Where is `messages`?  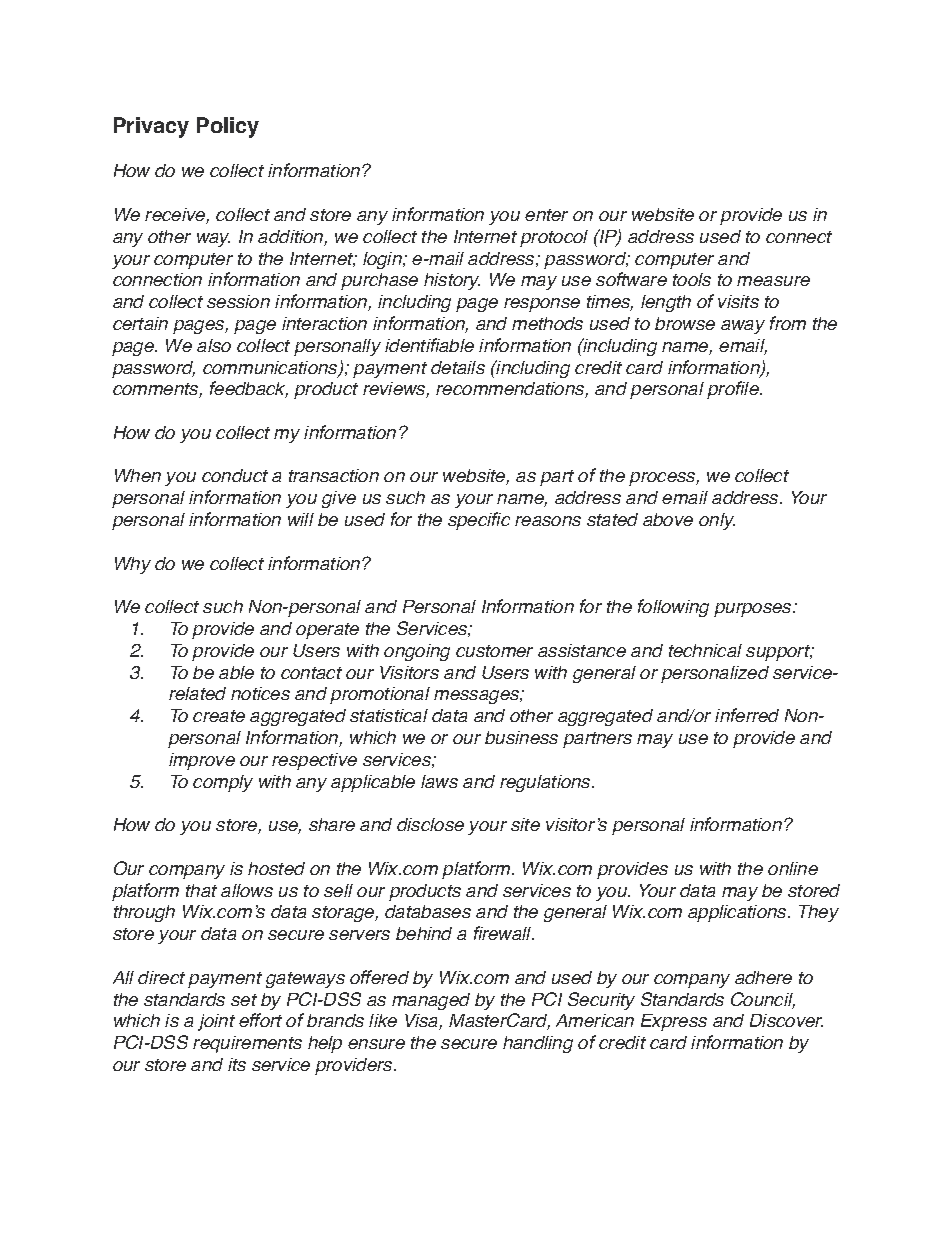 messages is located at coordinates (478, 697).
